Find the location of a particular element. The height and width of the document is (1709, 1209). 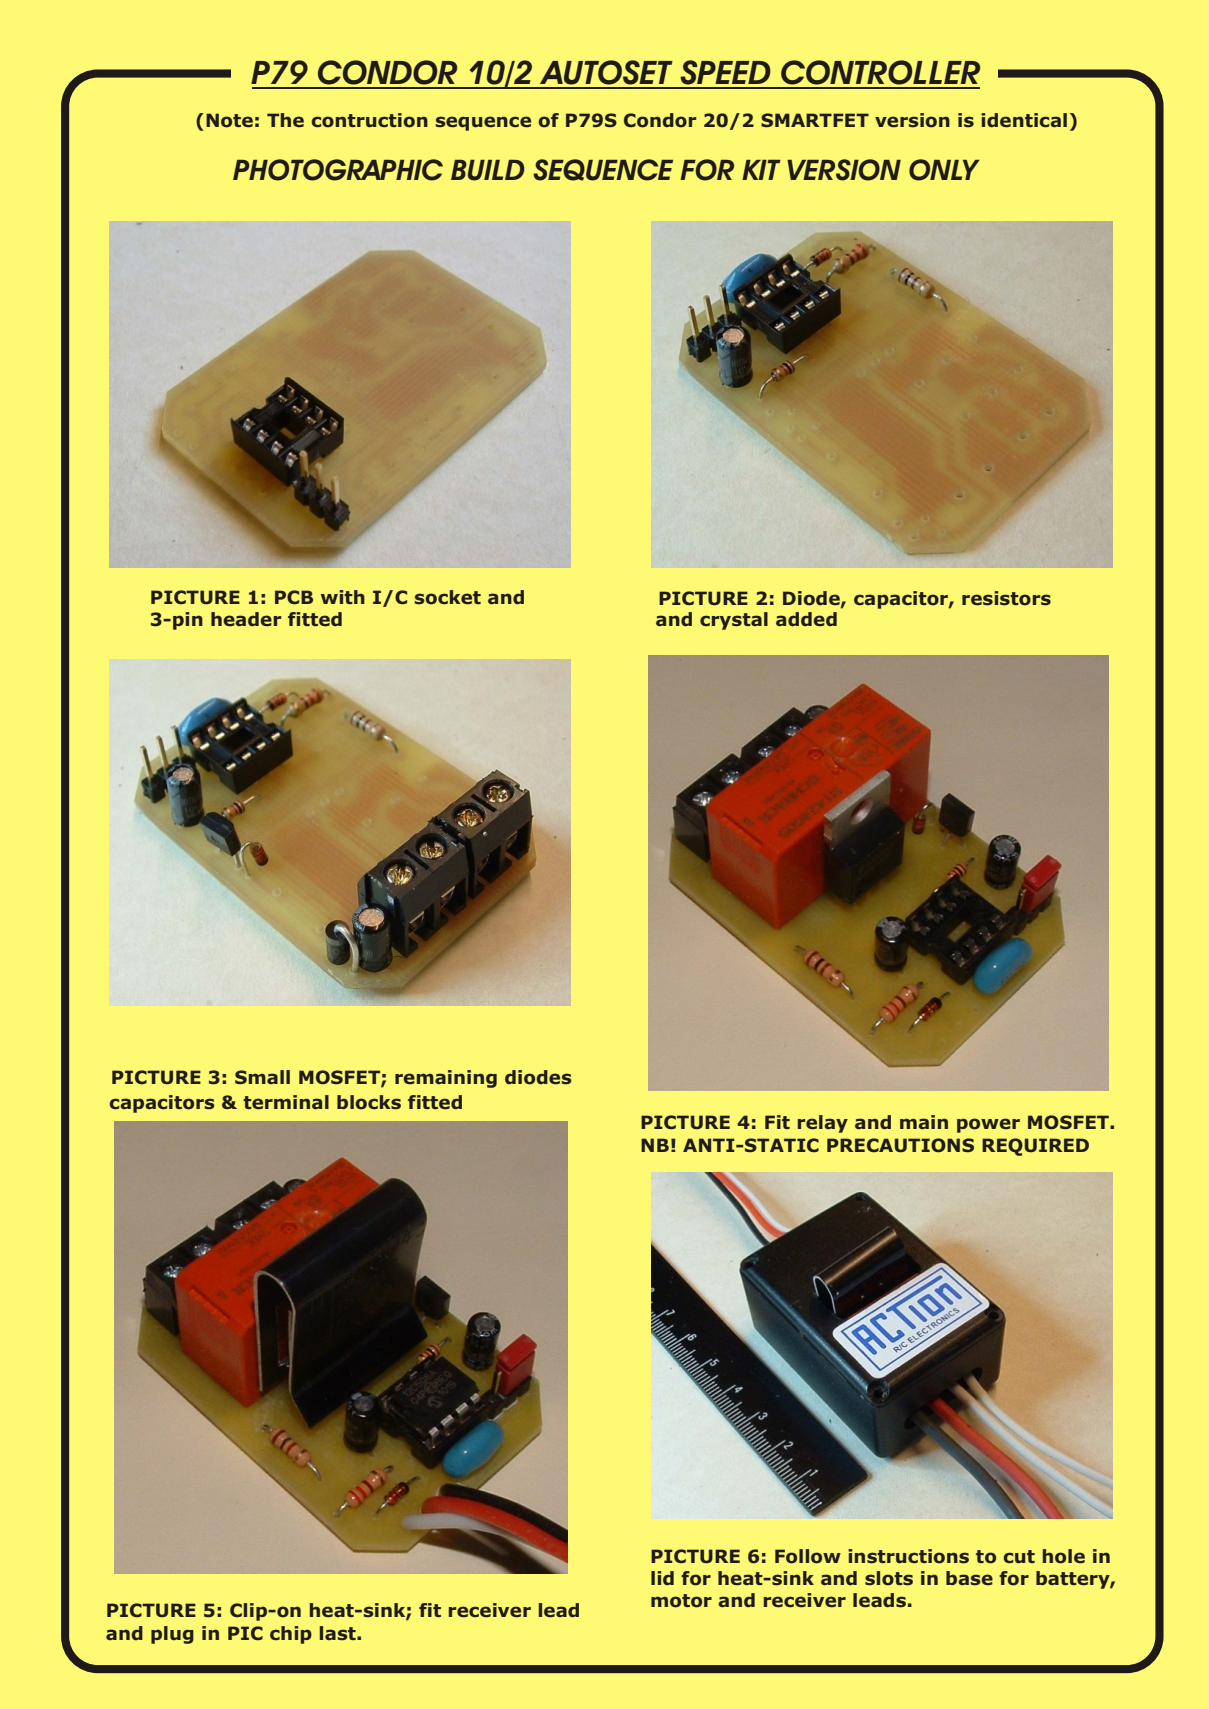

base is located at coordinates (969, 1578).
